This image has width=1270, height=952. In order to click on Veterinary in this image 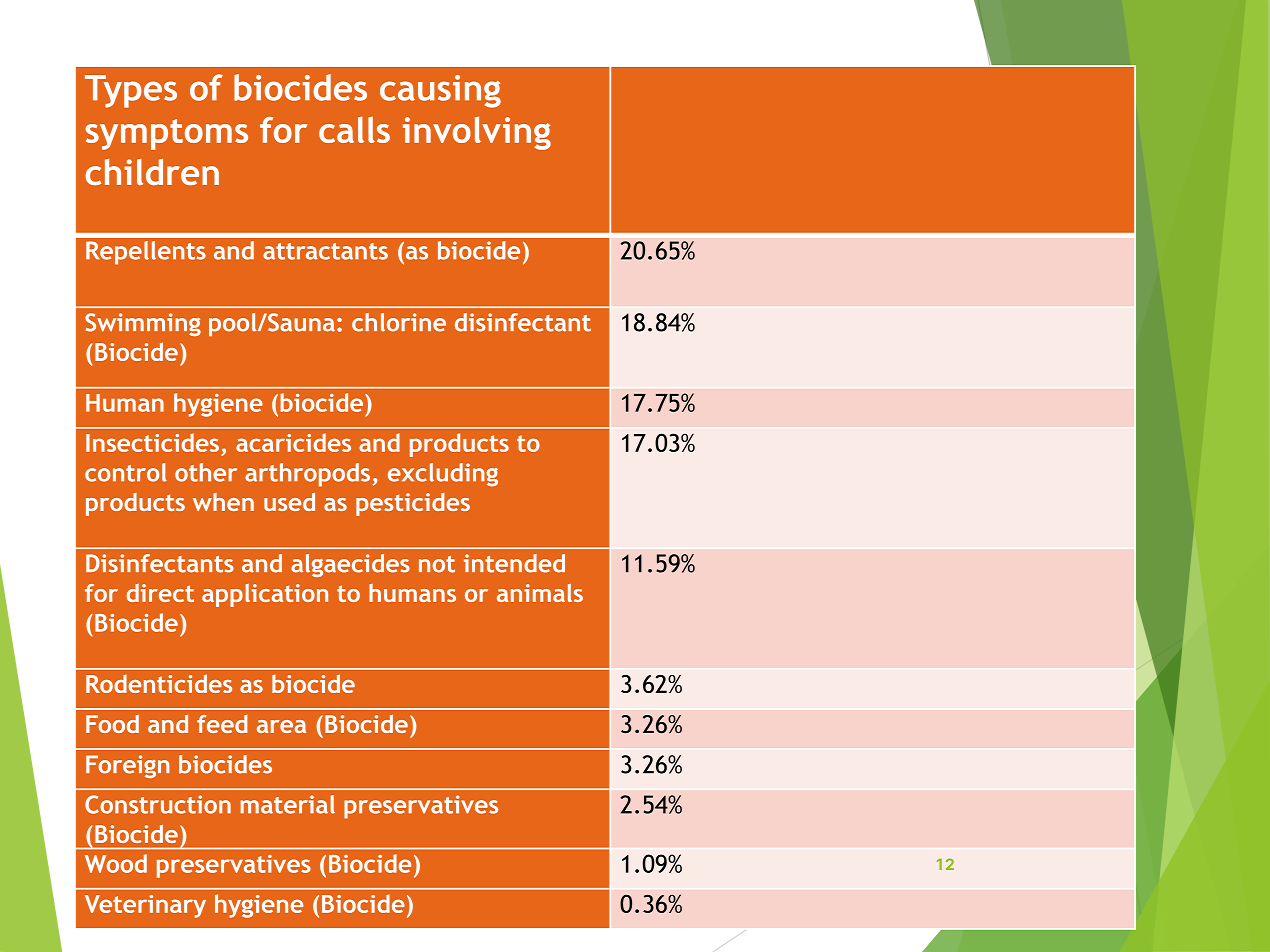, I will do `click(145, 906)`.
